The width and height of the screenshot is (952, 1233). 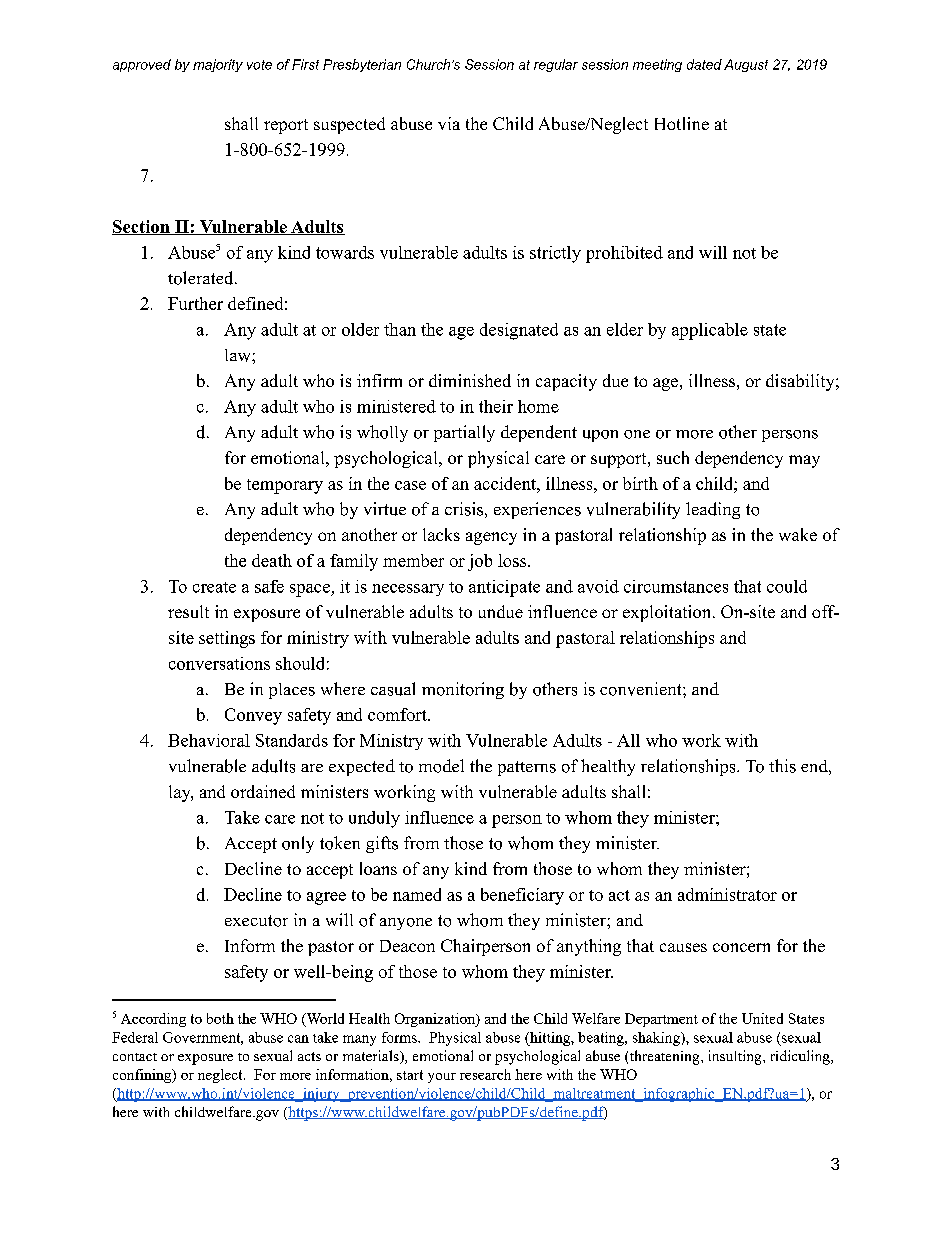 What do you see at coordinates (220, 1018) in the screenshot?
I see `both` at bounding box center [220, 1018].
